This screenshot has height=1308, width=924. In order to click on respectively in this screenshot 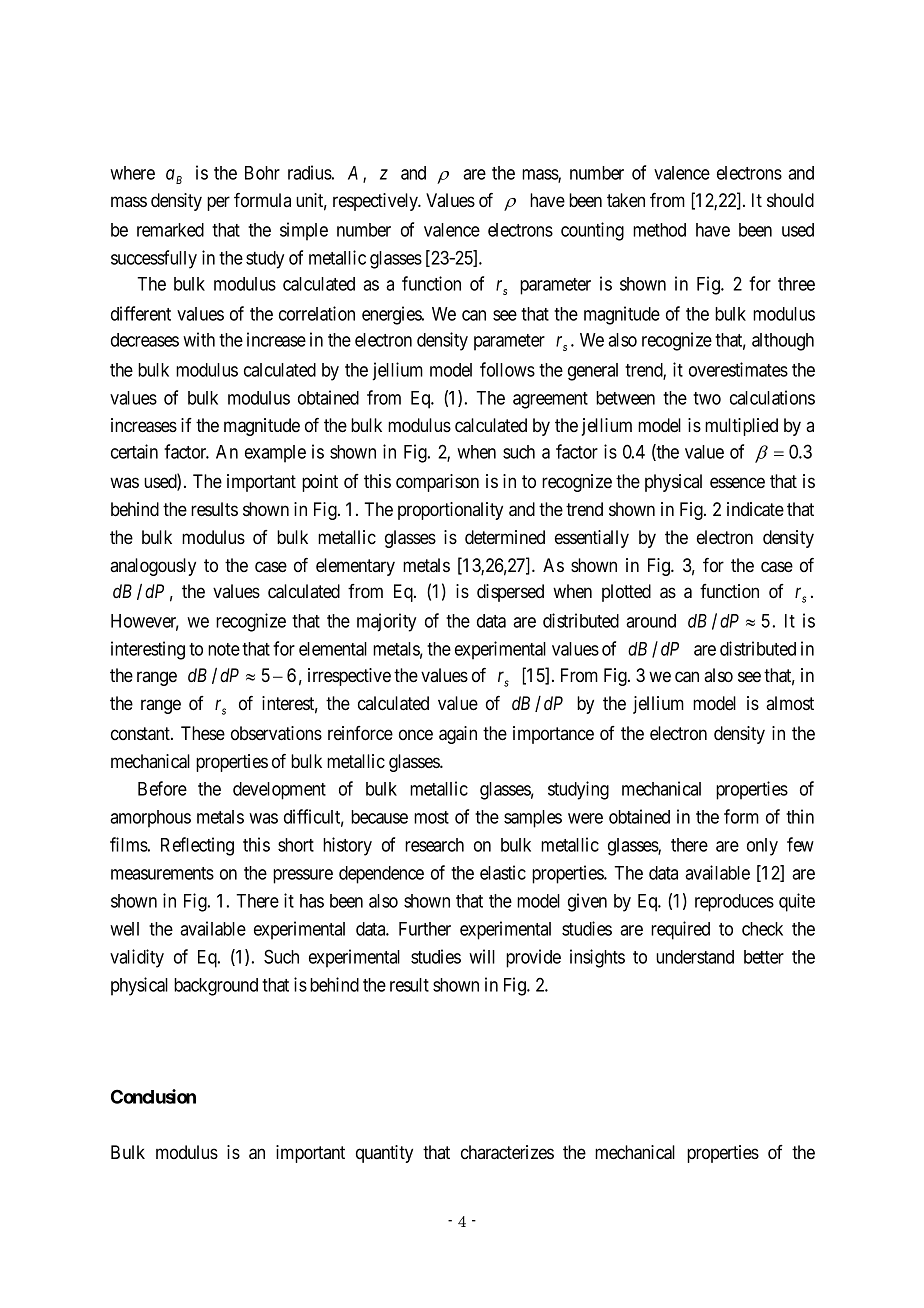, I will do `click(377, 202)`.
